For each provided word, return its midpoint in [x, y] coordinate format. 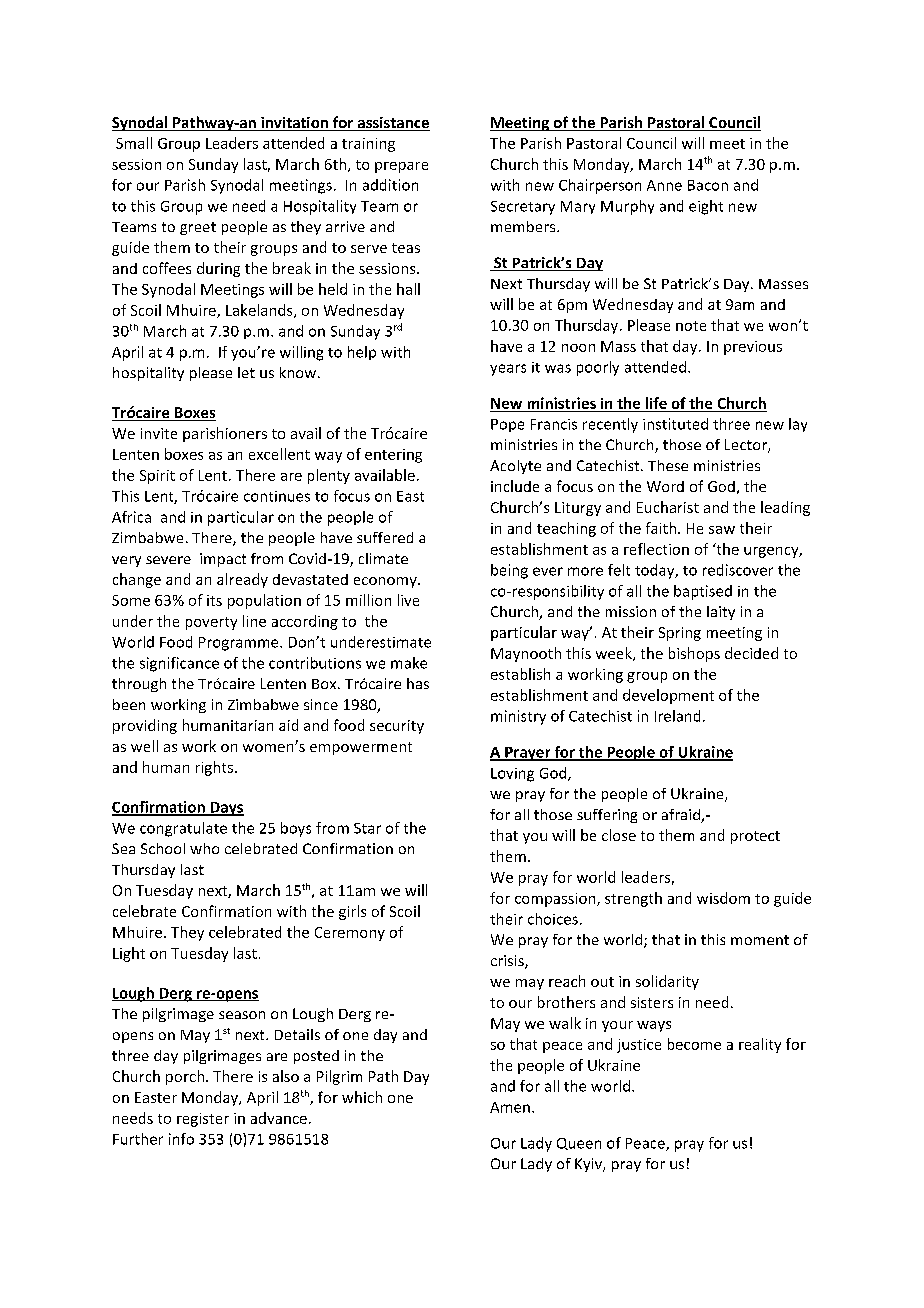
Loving [512, 775]
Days [226, 809]
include [515, 486]
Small [134, 143]
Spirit [157, 477]
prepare [401, 167]
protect [755, 837]
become [694, 1044]
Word [665, 486]
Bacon [708, 185]
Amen [510, 1107]
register [203, 1120]
